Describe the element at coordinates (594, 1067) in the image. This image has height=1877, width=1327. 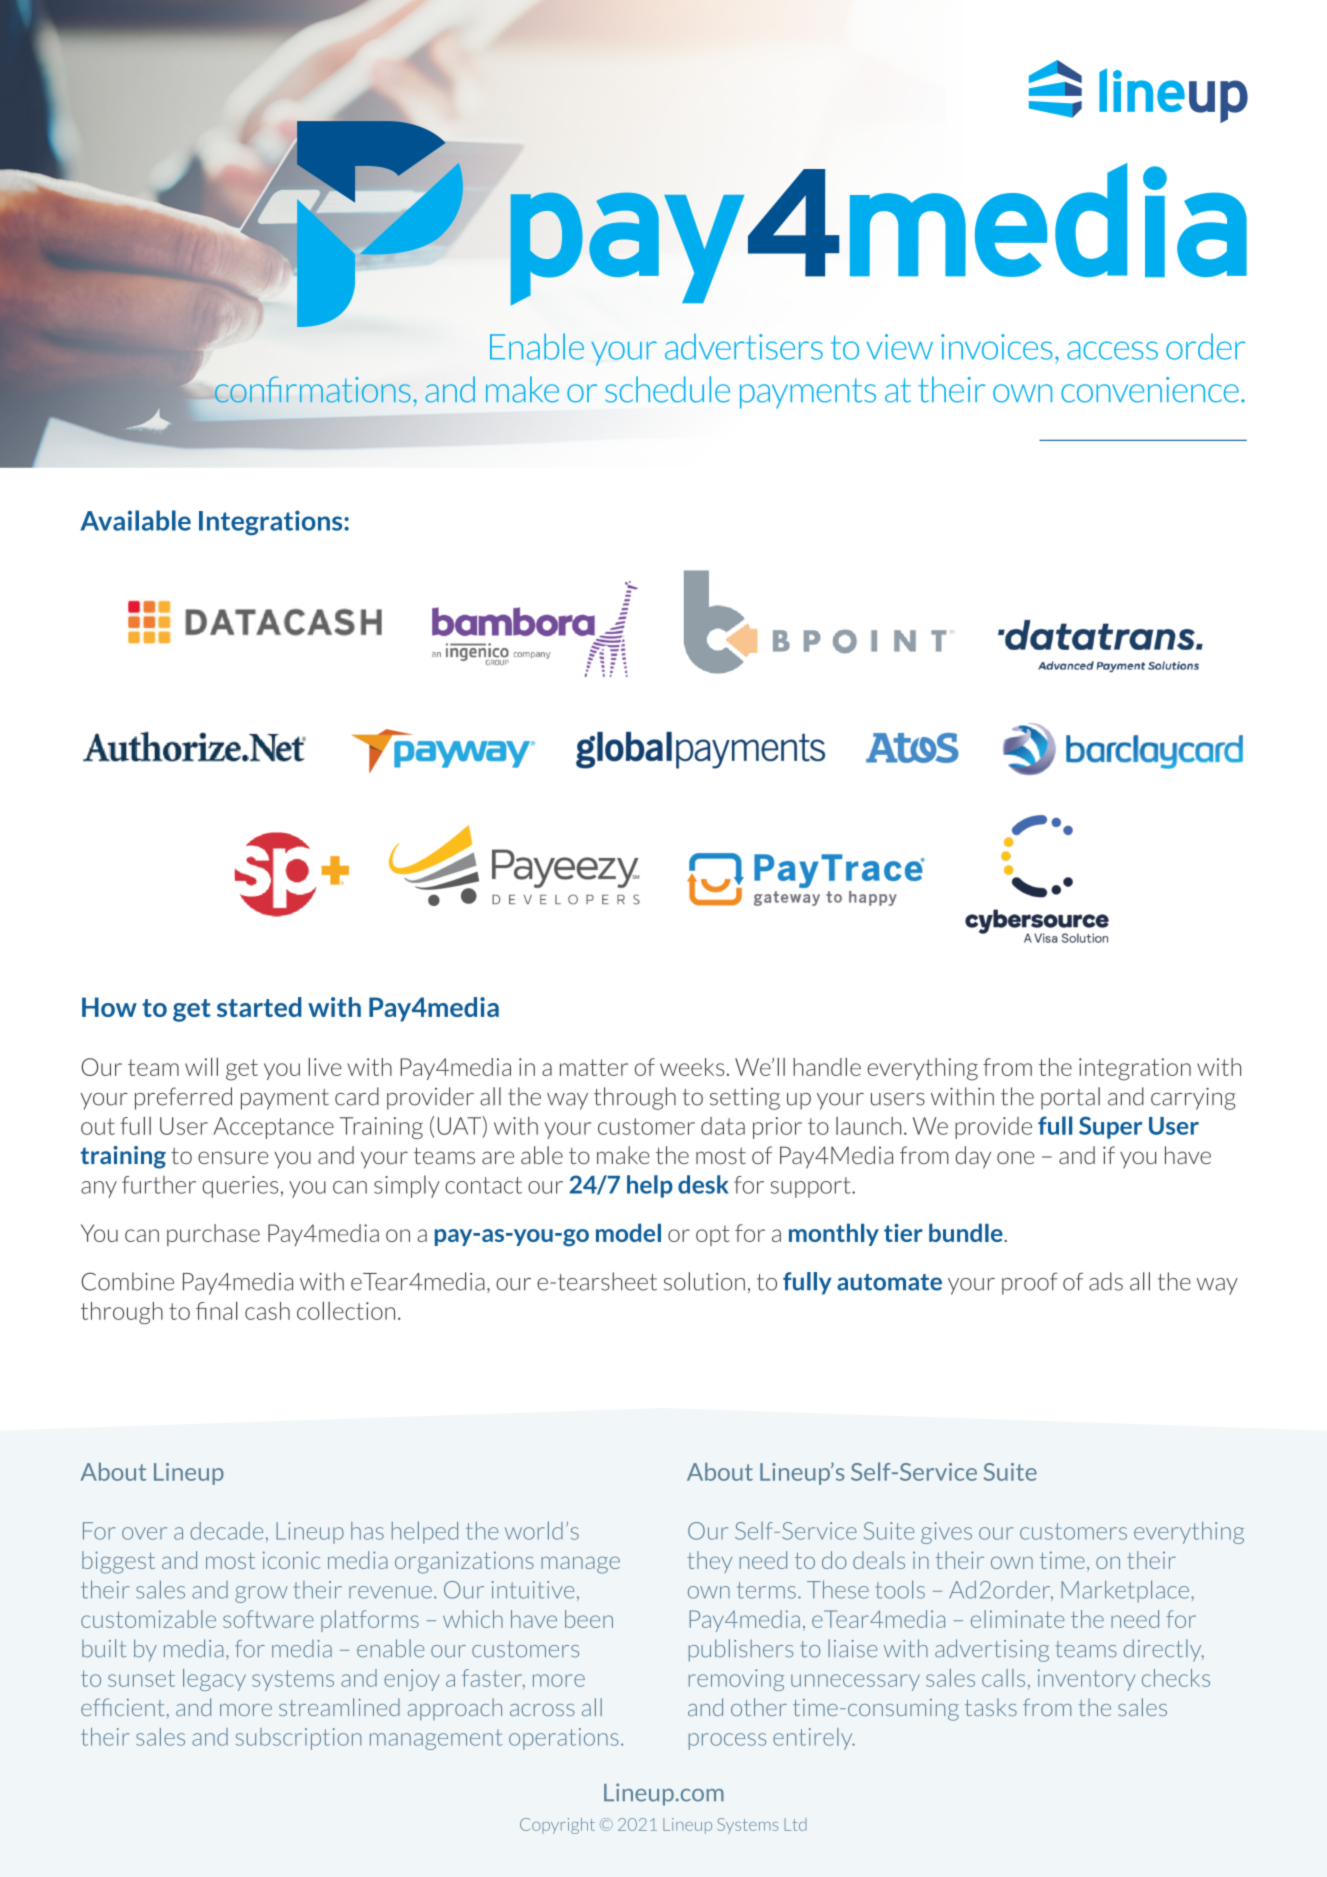
I see `matter` at that location.
